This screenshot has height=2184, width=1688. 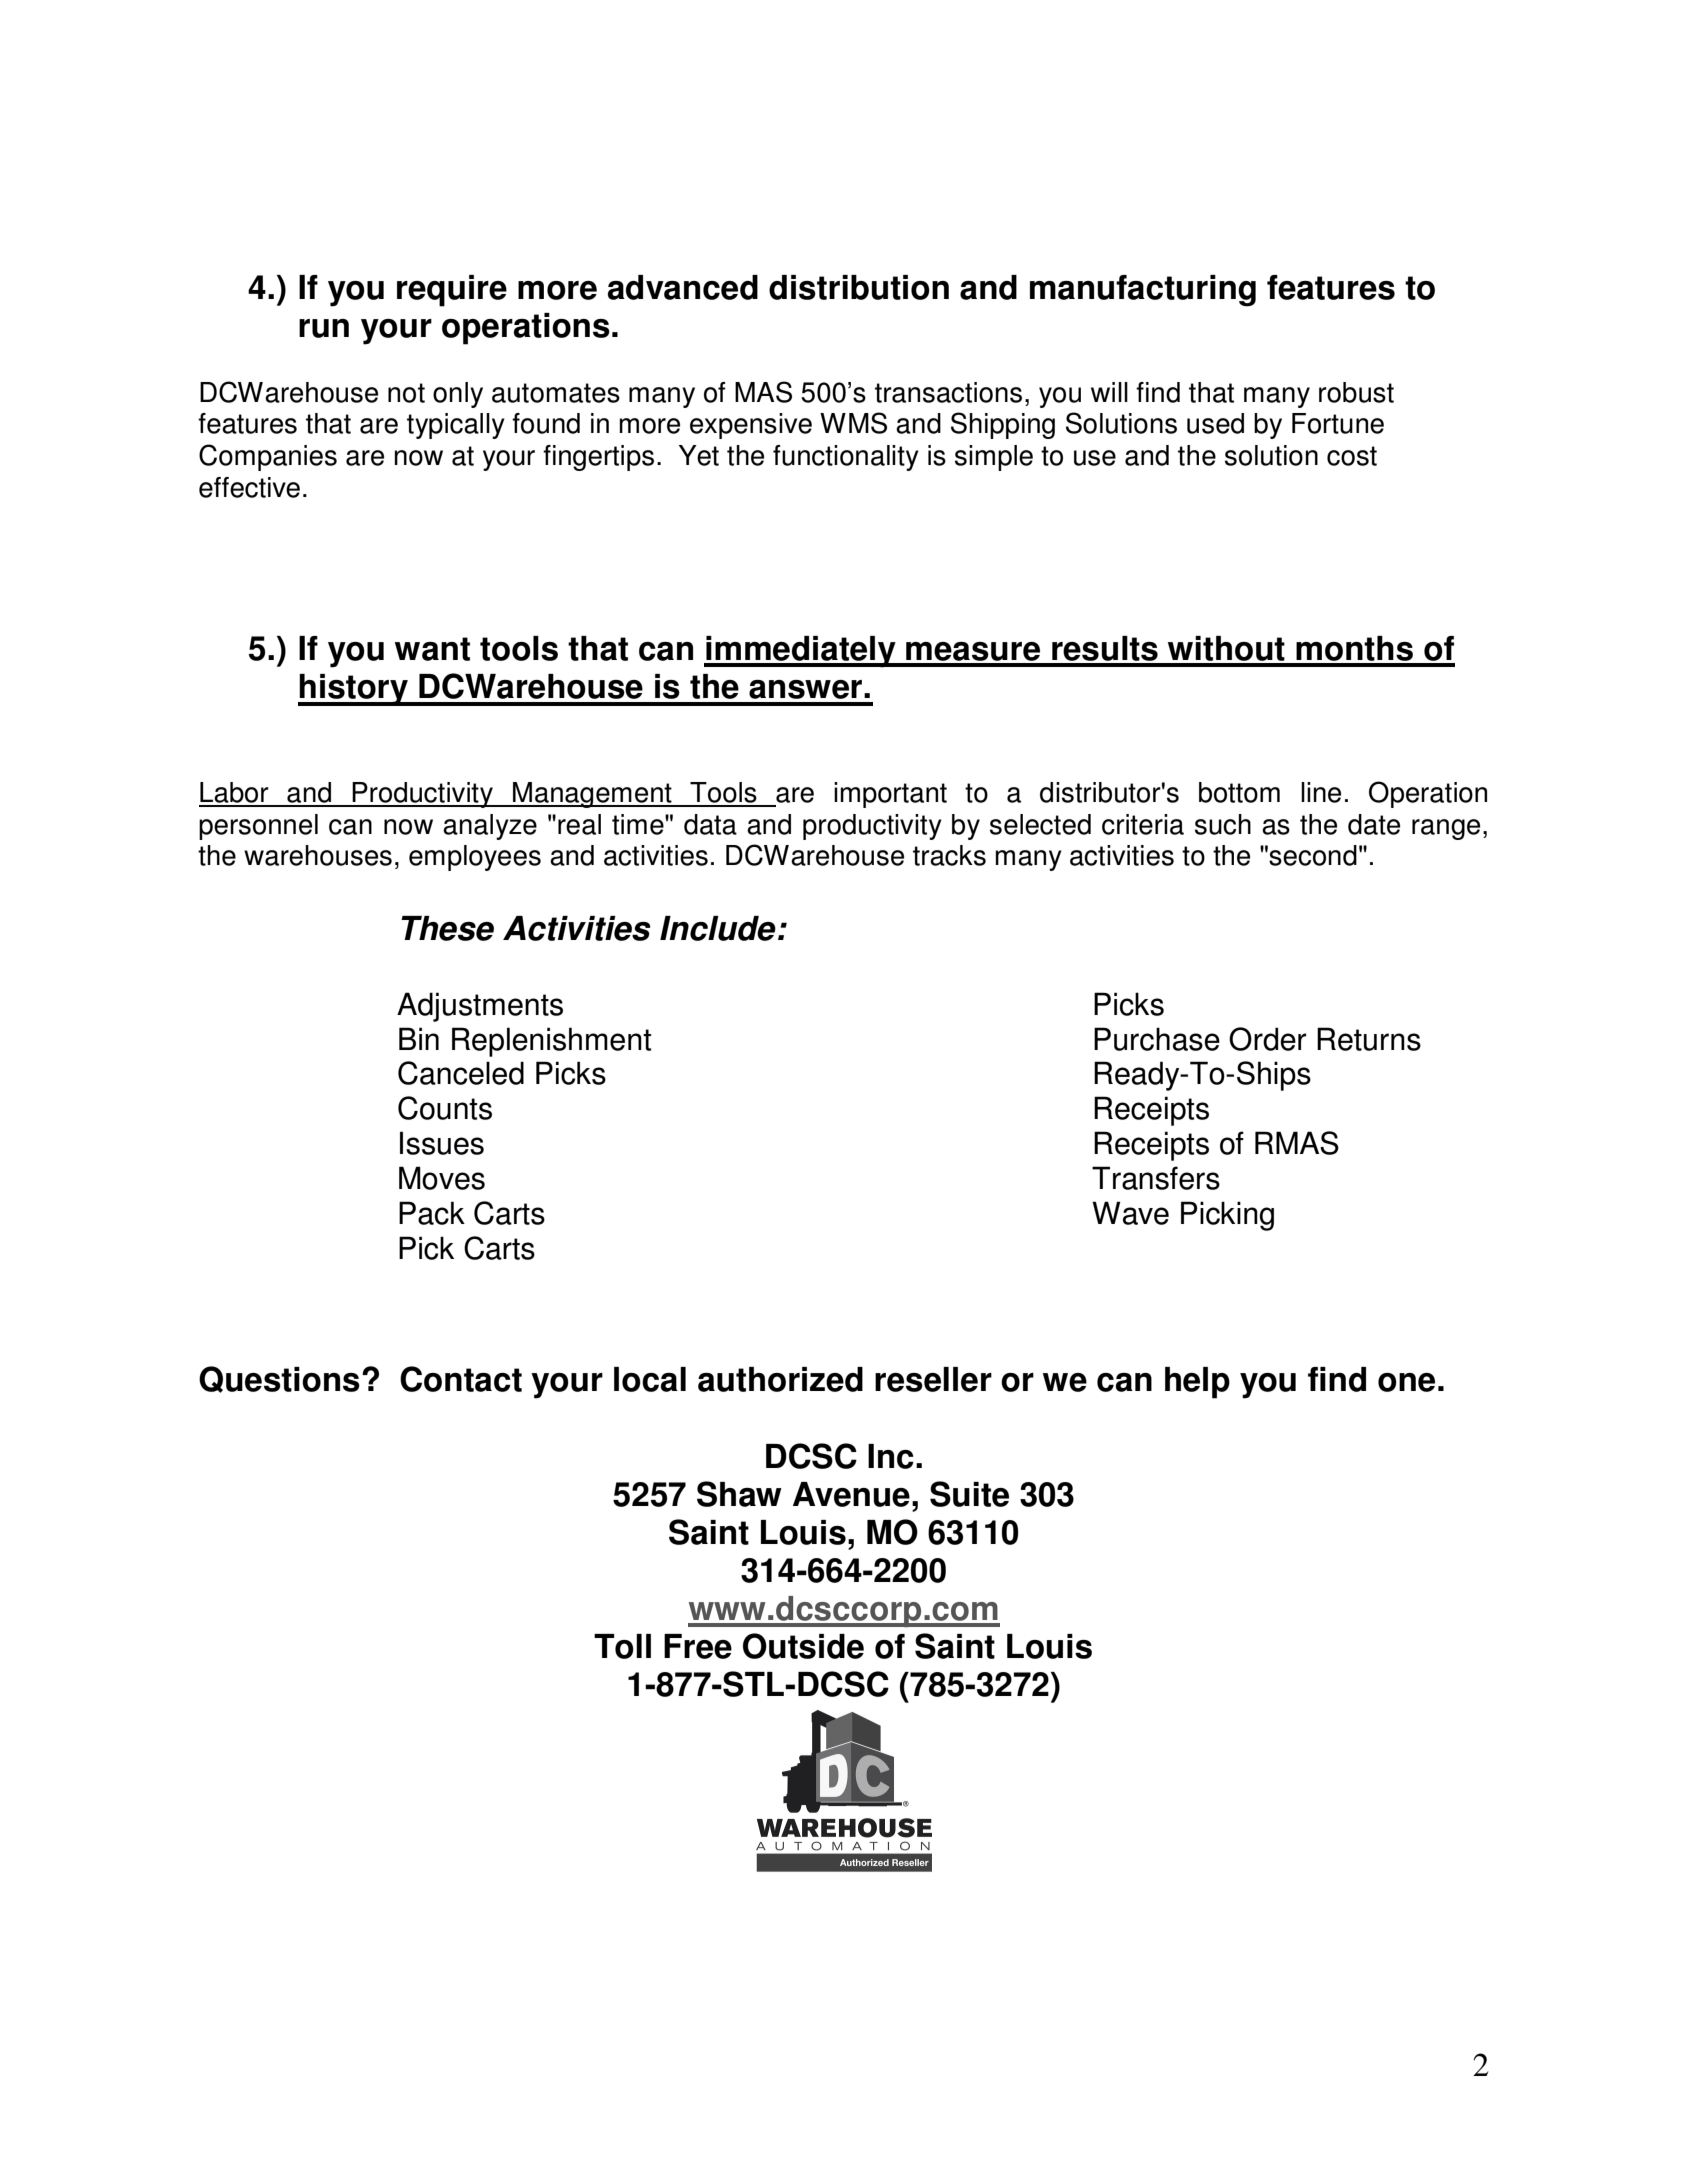 I want to click on run, so click(x=324, y=328).
